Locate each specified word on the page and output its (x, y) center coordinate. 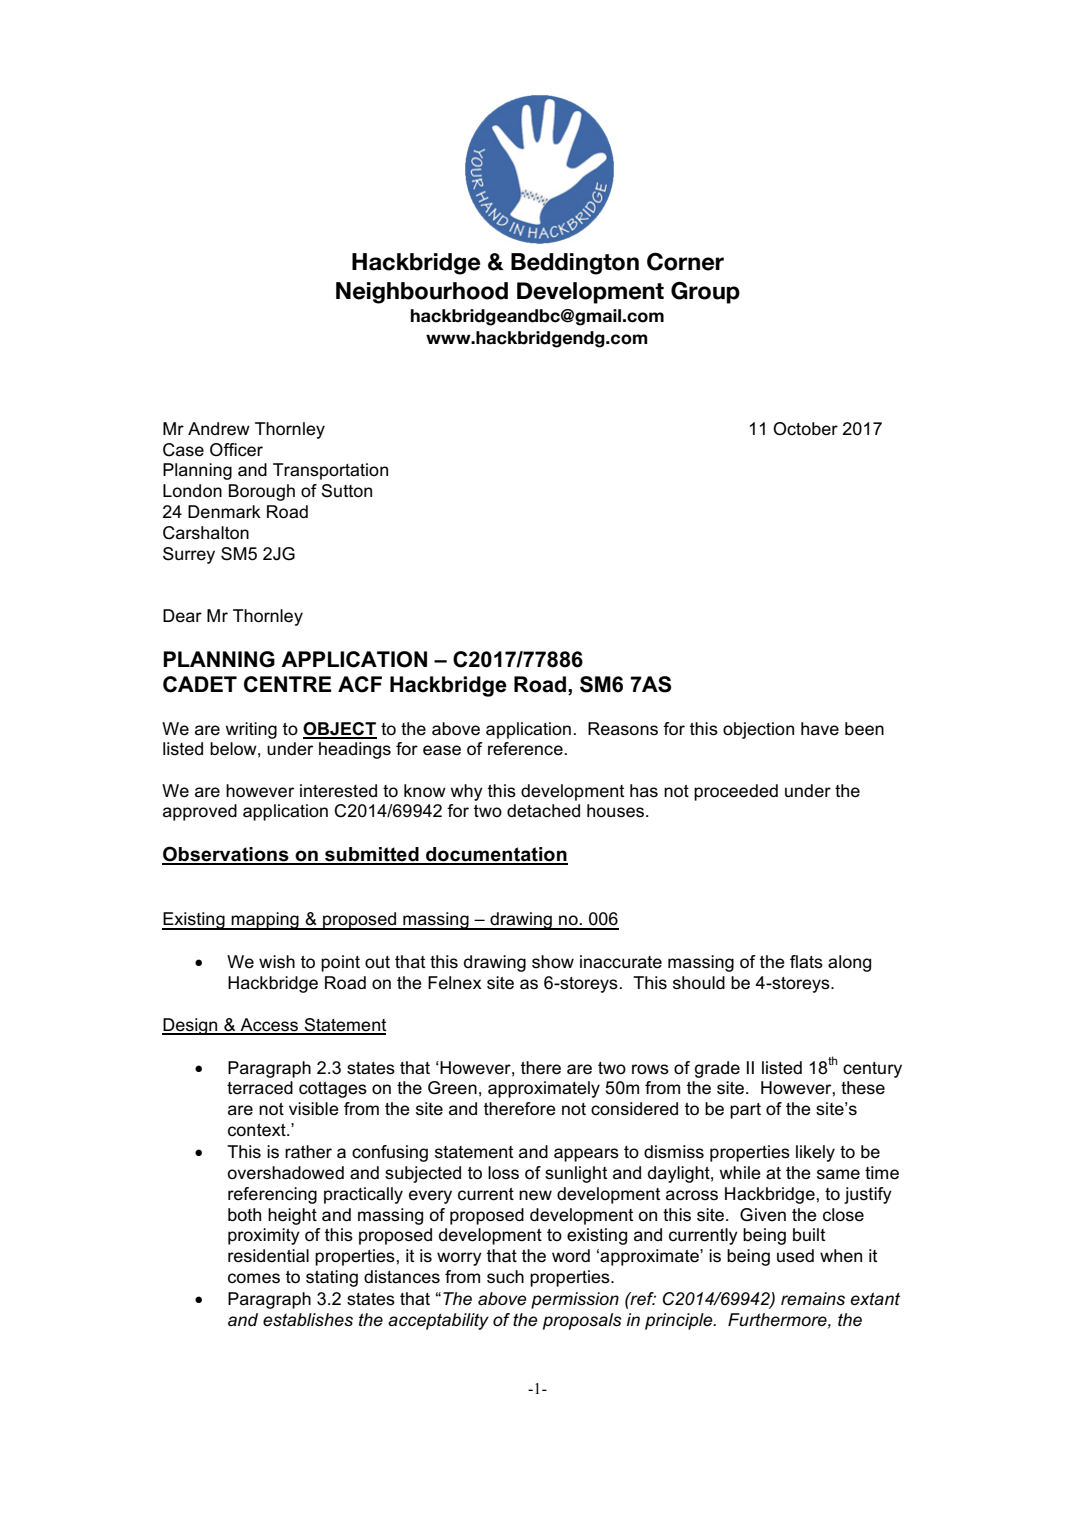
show (553, 961)
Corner (685, 261)
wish (277, 961)
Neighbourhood (422, 293)
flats (806, 962)
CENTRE (287, 684)
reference (525, 749)
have (820, 729)
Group (705, 292)
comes (254, 1278)
